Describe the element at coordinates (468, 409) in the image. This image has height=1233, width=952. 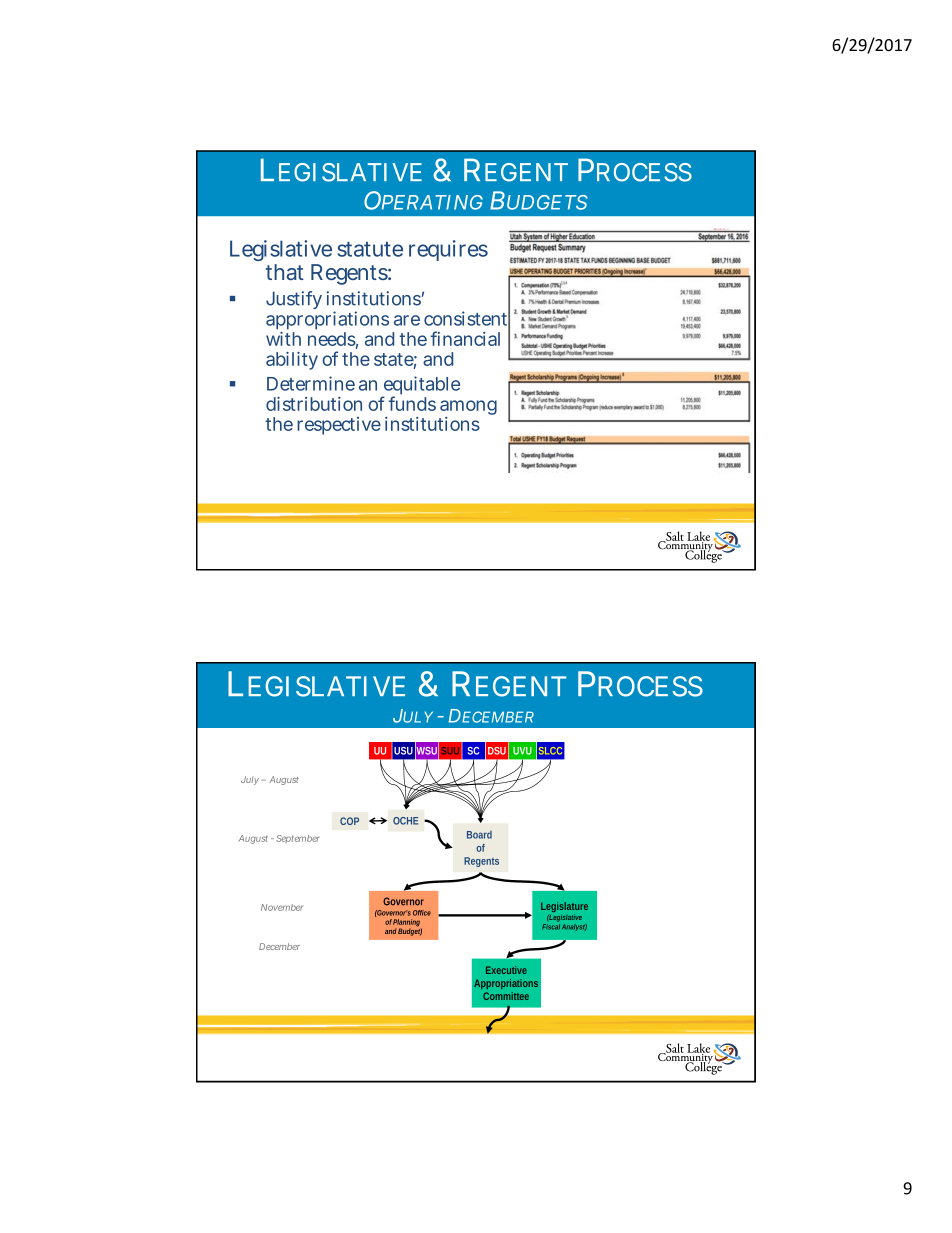
I see `among` at that location.
